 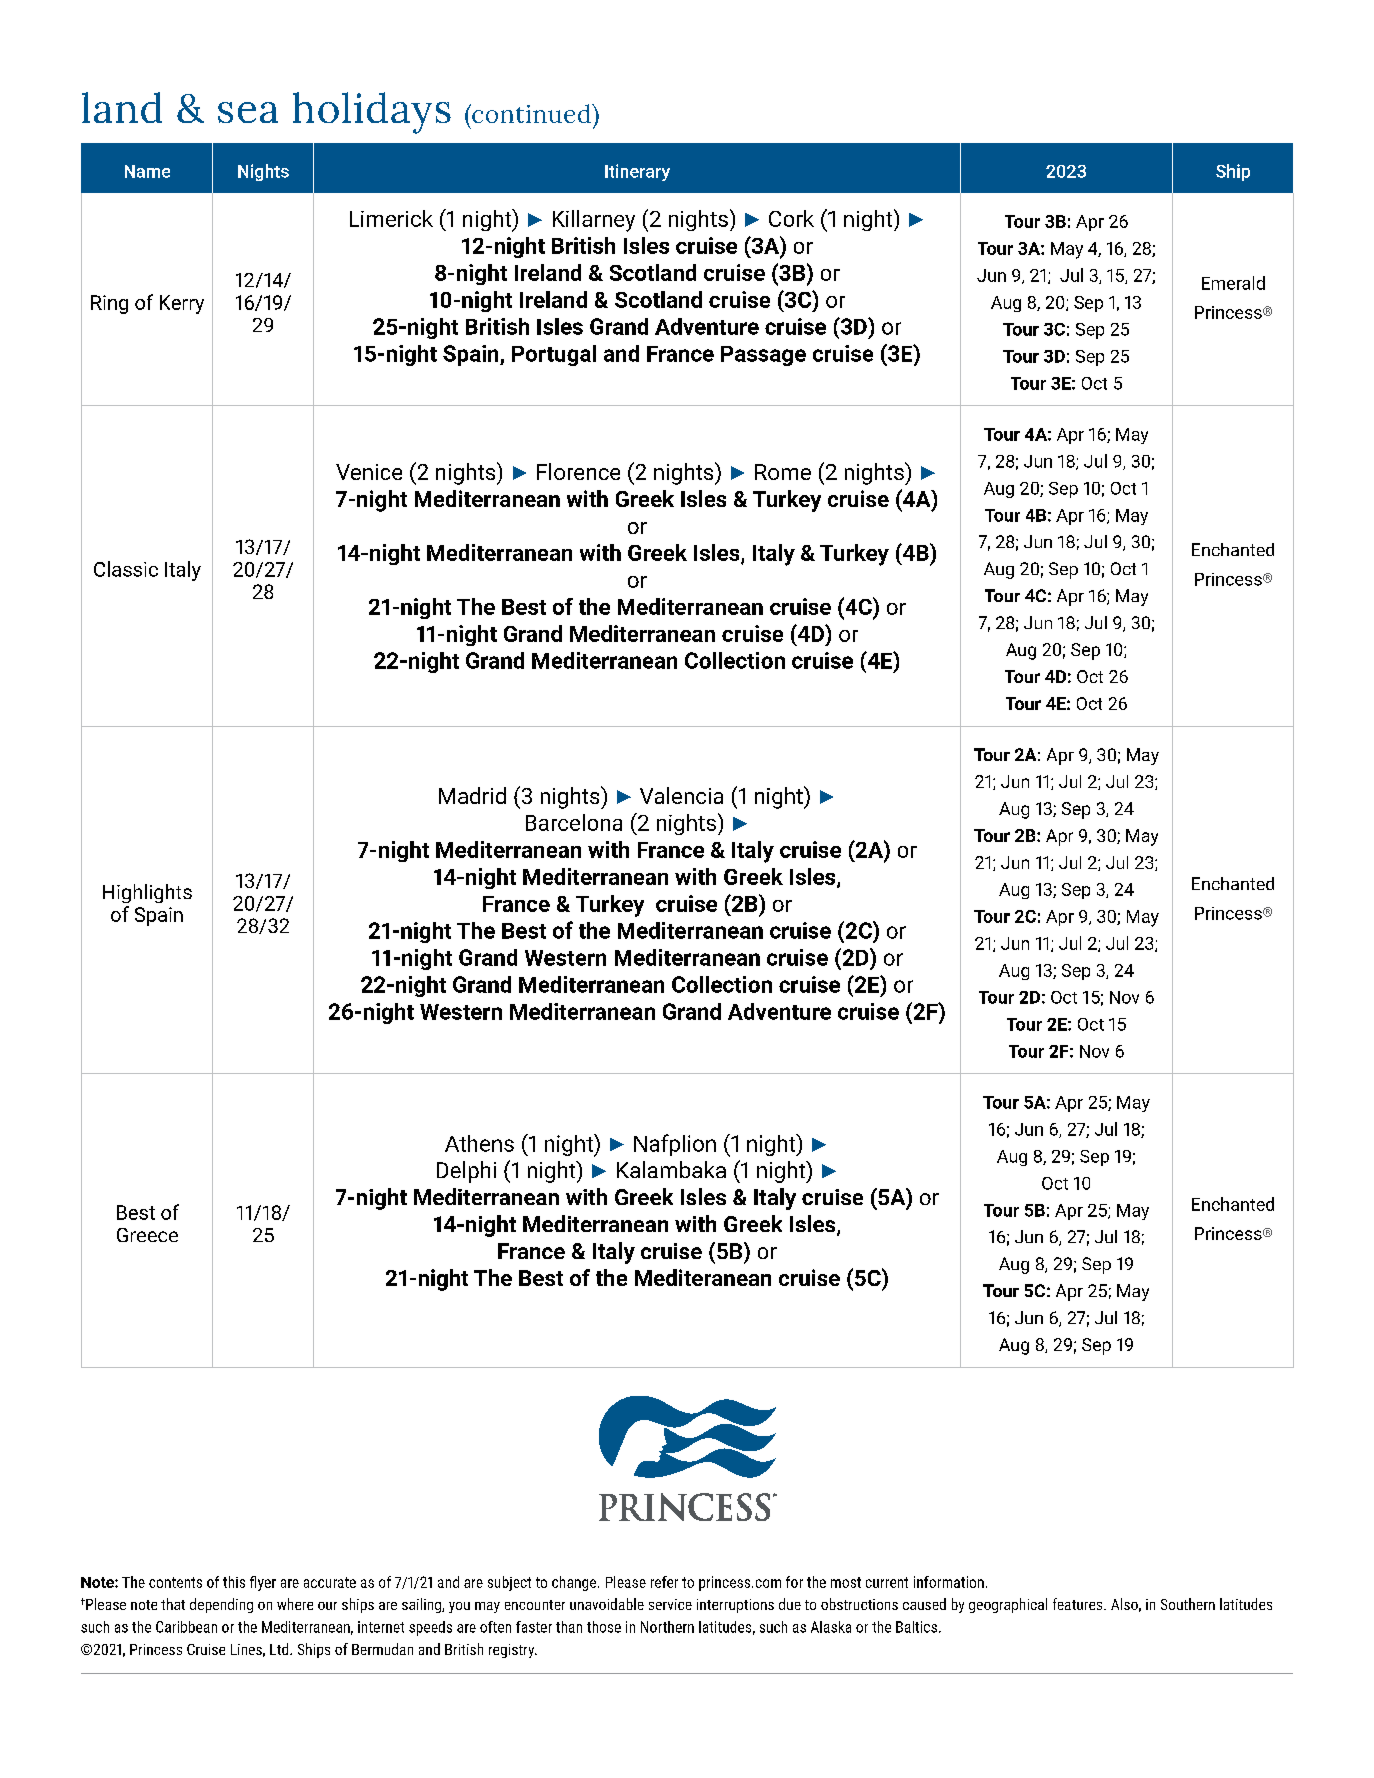 I want to click on Barcelona, so click(x=574, y=822).
